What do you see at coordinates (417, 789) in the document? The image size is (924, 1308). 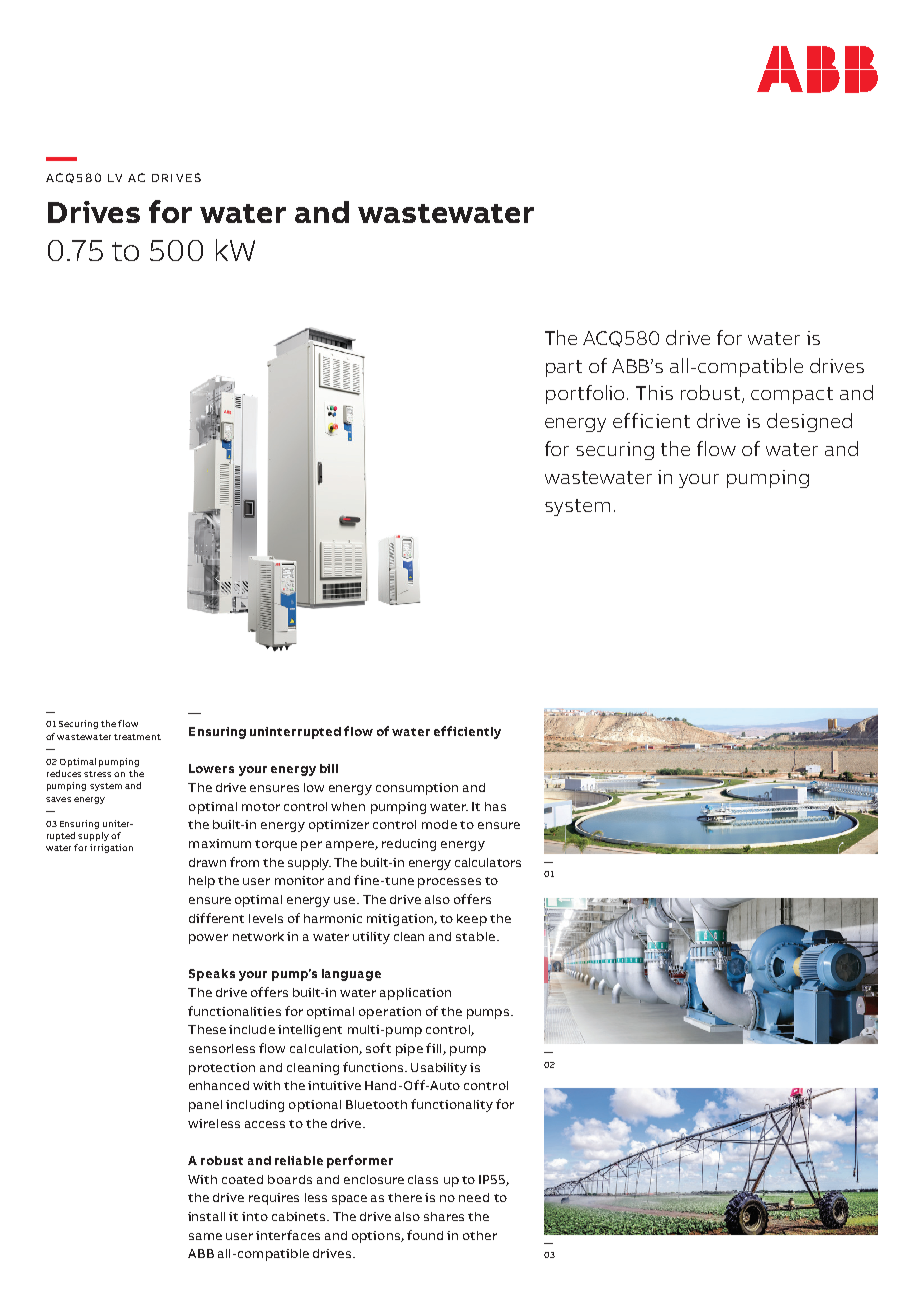 I see `consumption` at bounding box center [417, 789].
